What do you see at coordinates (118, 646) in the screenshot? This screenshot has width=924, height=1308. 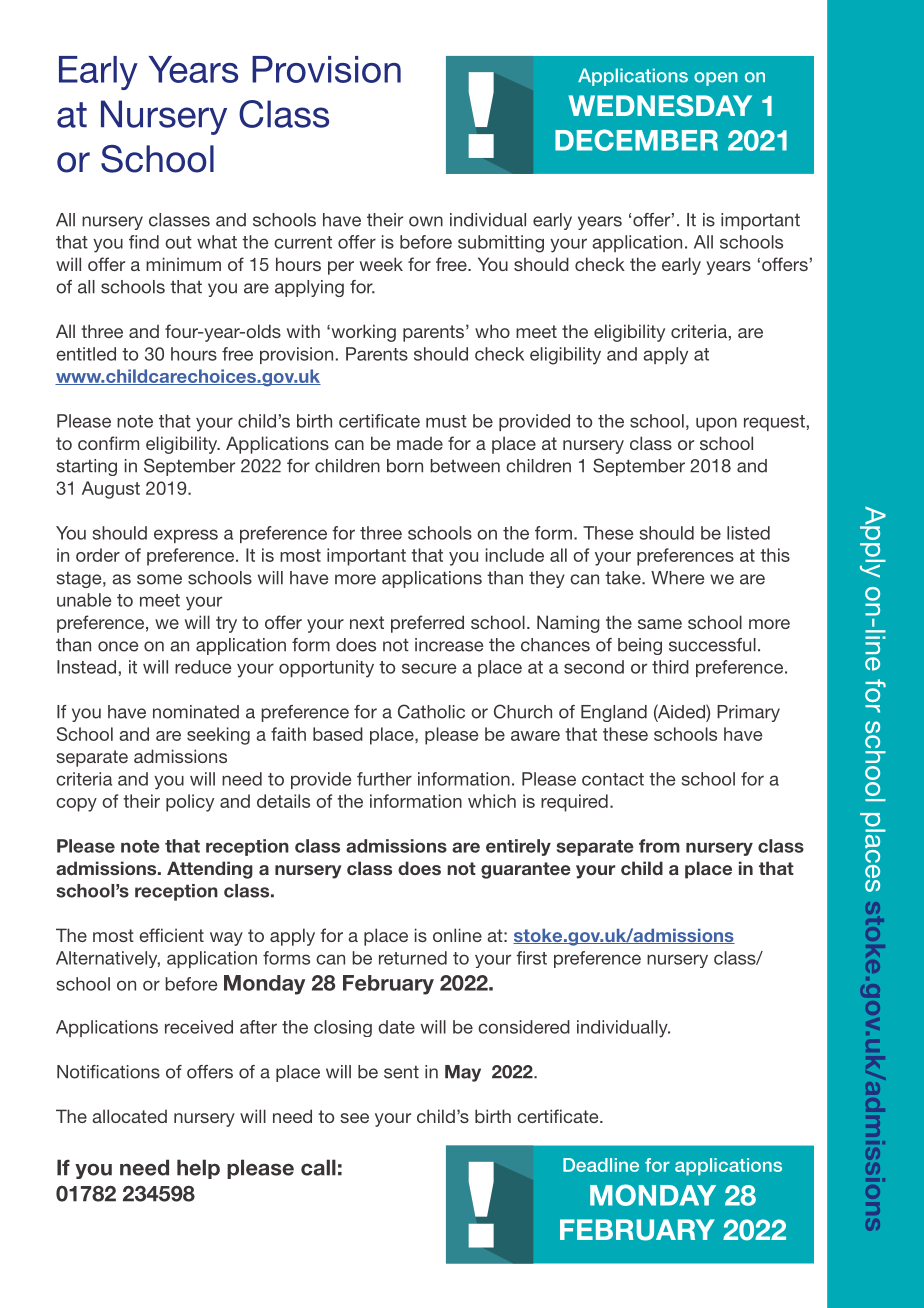 I see `once` at bounding box center [118, 646].
